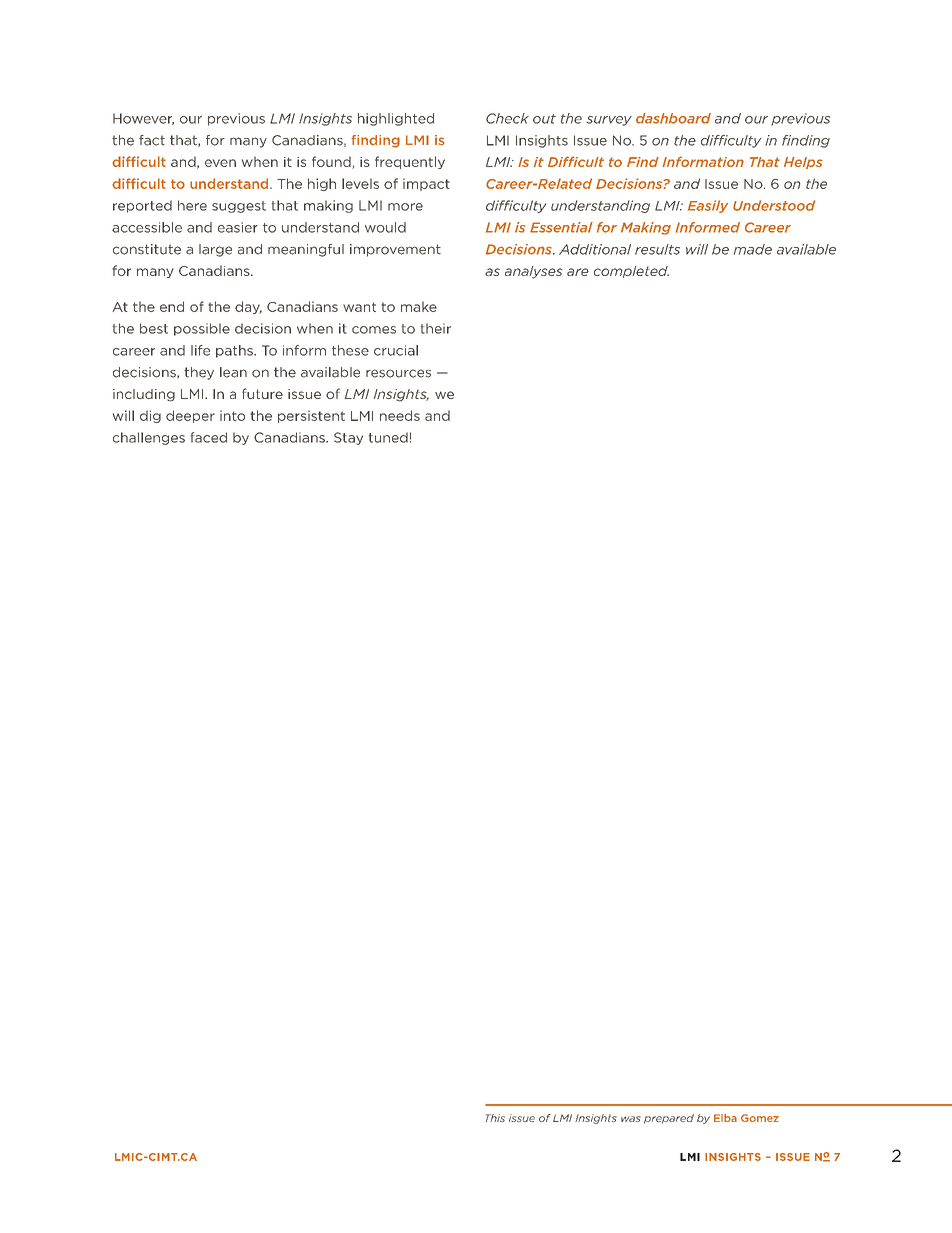 This page has height=1233, width=952. I want to click on even, so click(220, 163).
